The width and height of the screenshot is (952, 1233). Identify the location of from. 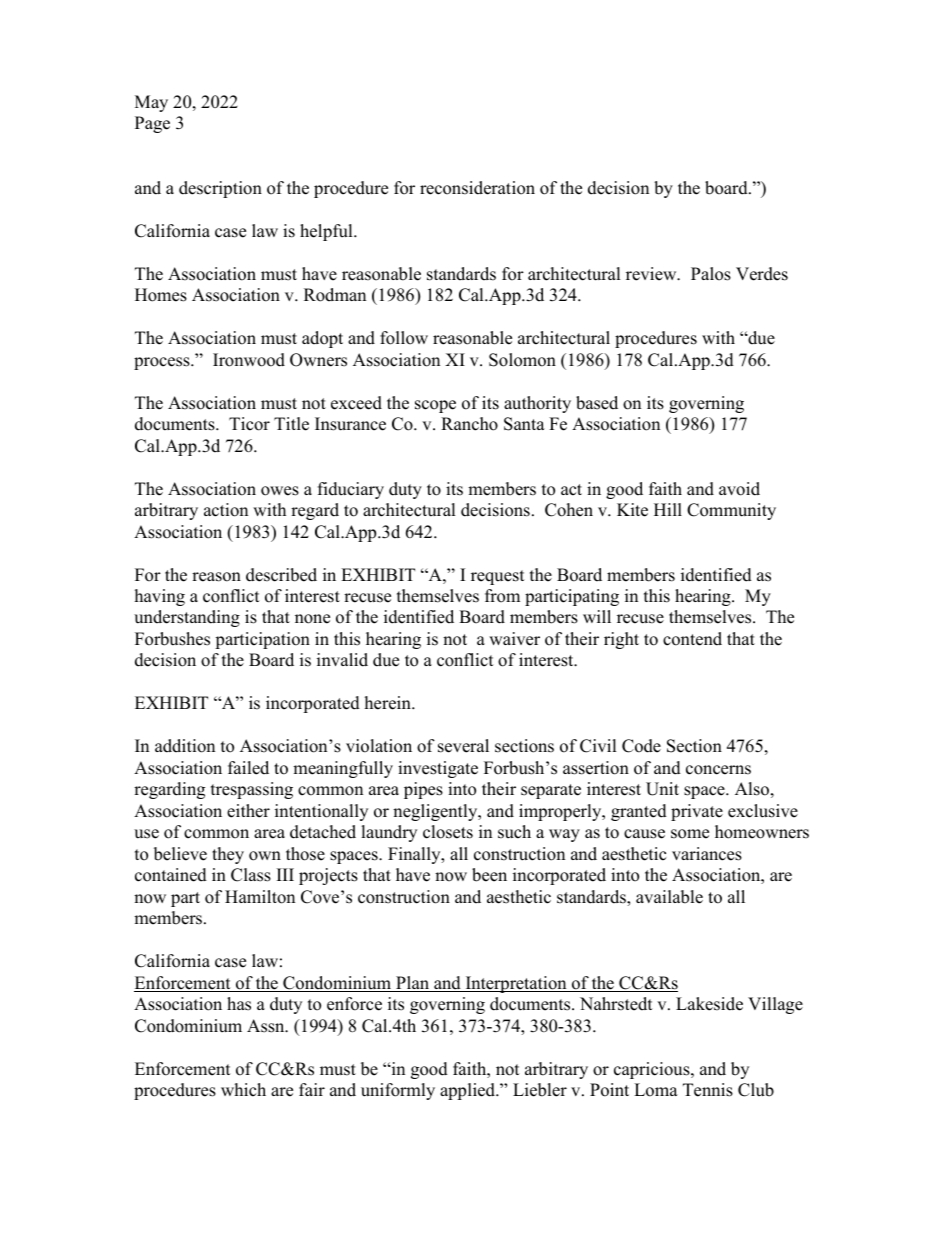
(502, 596).
